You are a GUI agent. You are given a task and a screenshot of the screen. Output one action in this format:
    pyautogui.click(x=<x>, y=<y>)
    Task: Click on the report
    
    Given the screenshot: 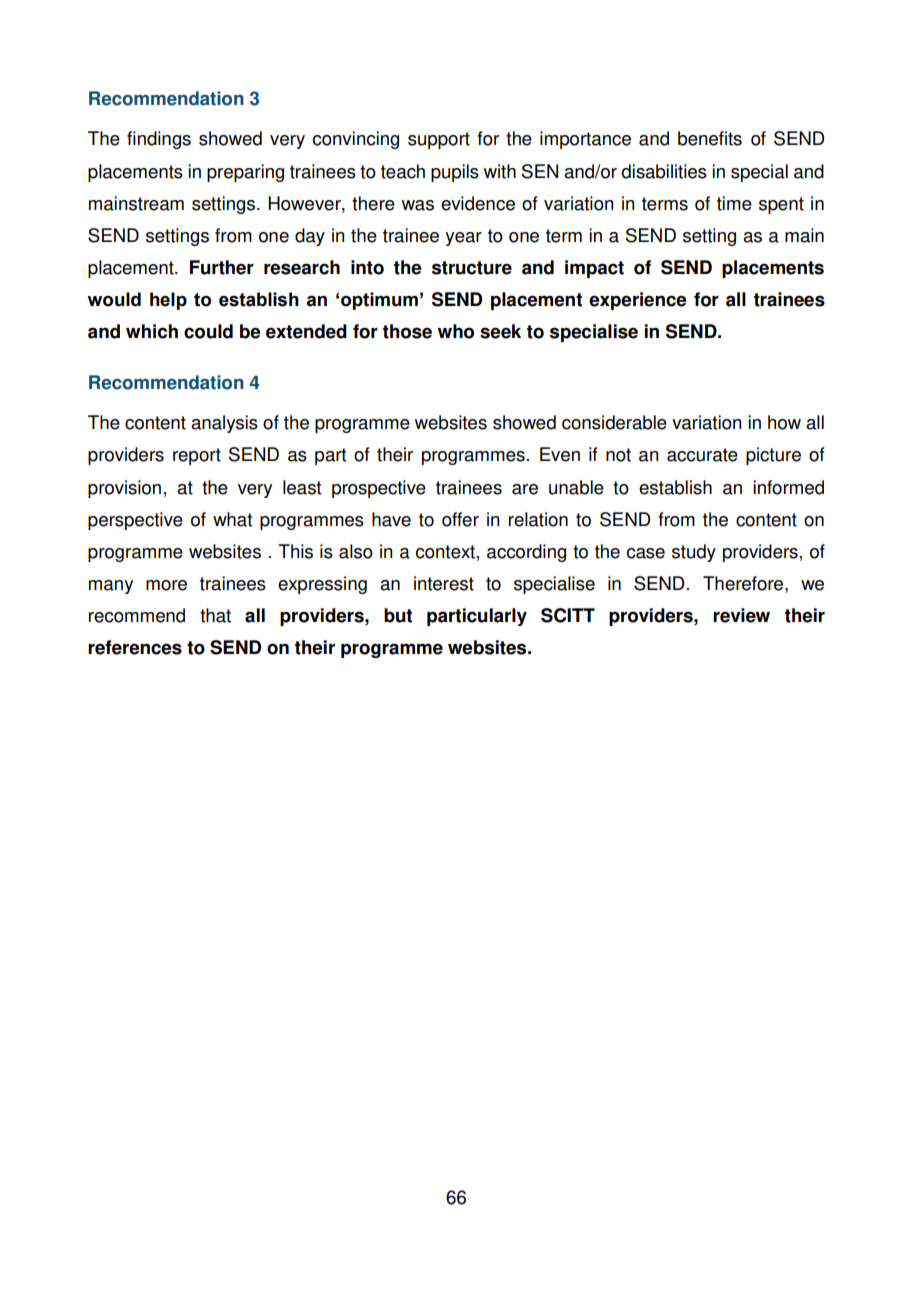 What is the action you would take?
    pyautogui.click(x=197, y=456)
